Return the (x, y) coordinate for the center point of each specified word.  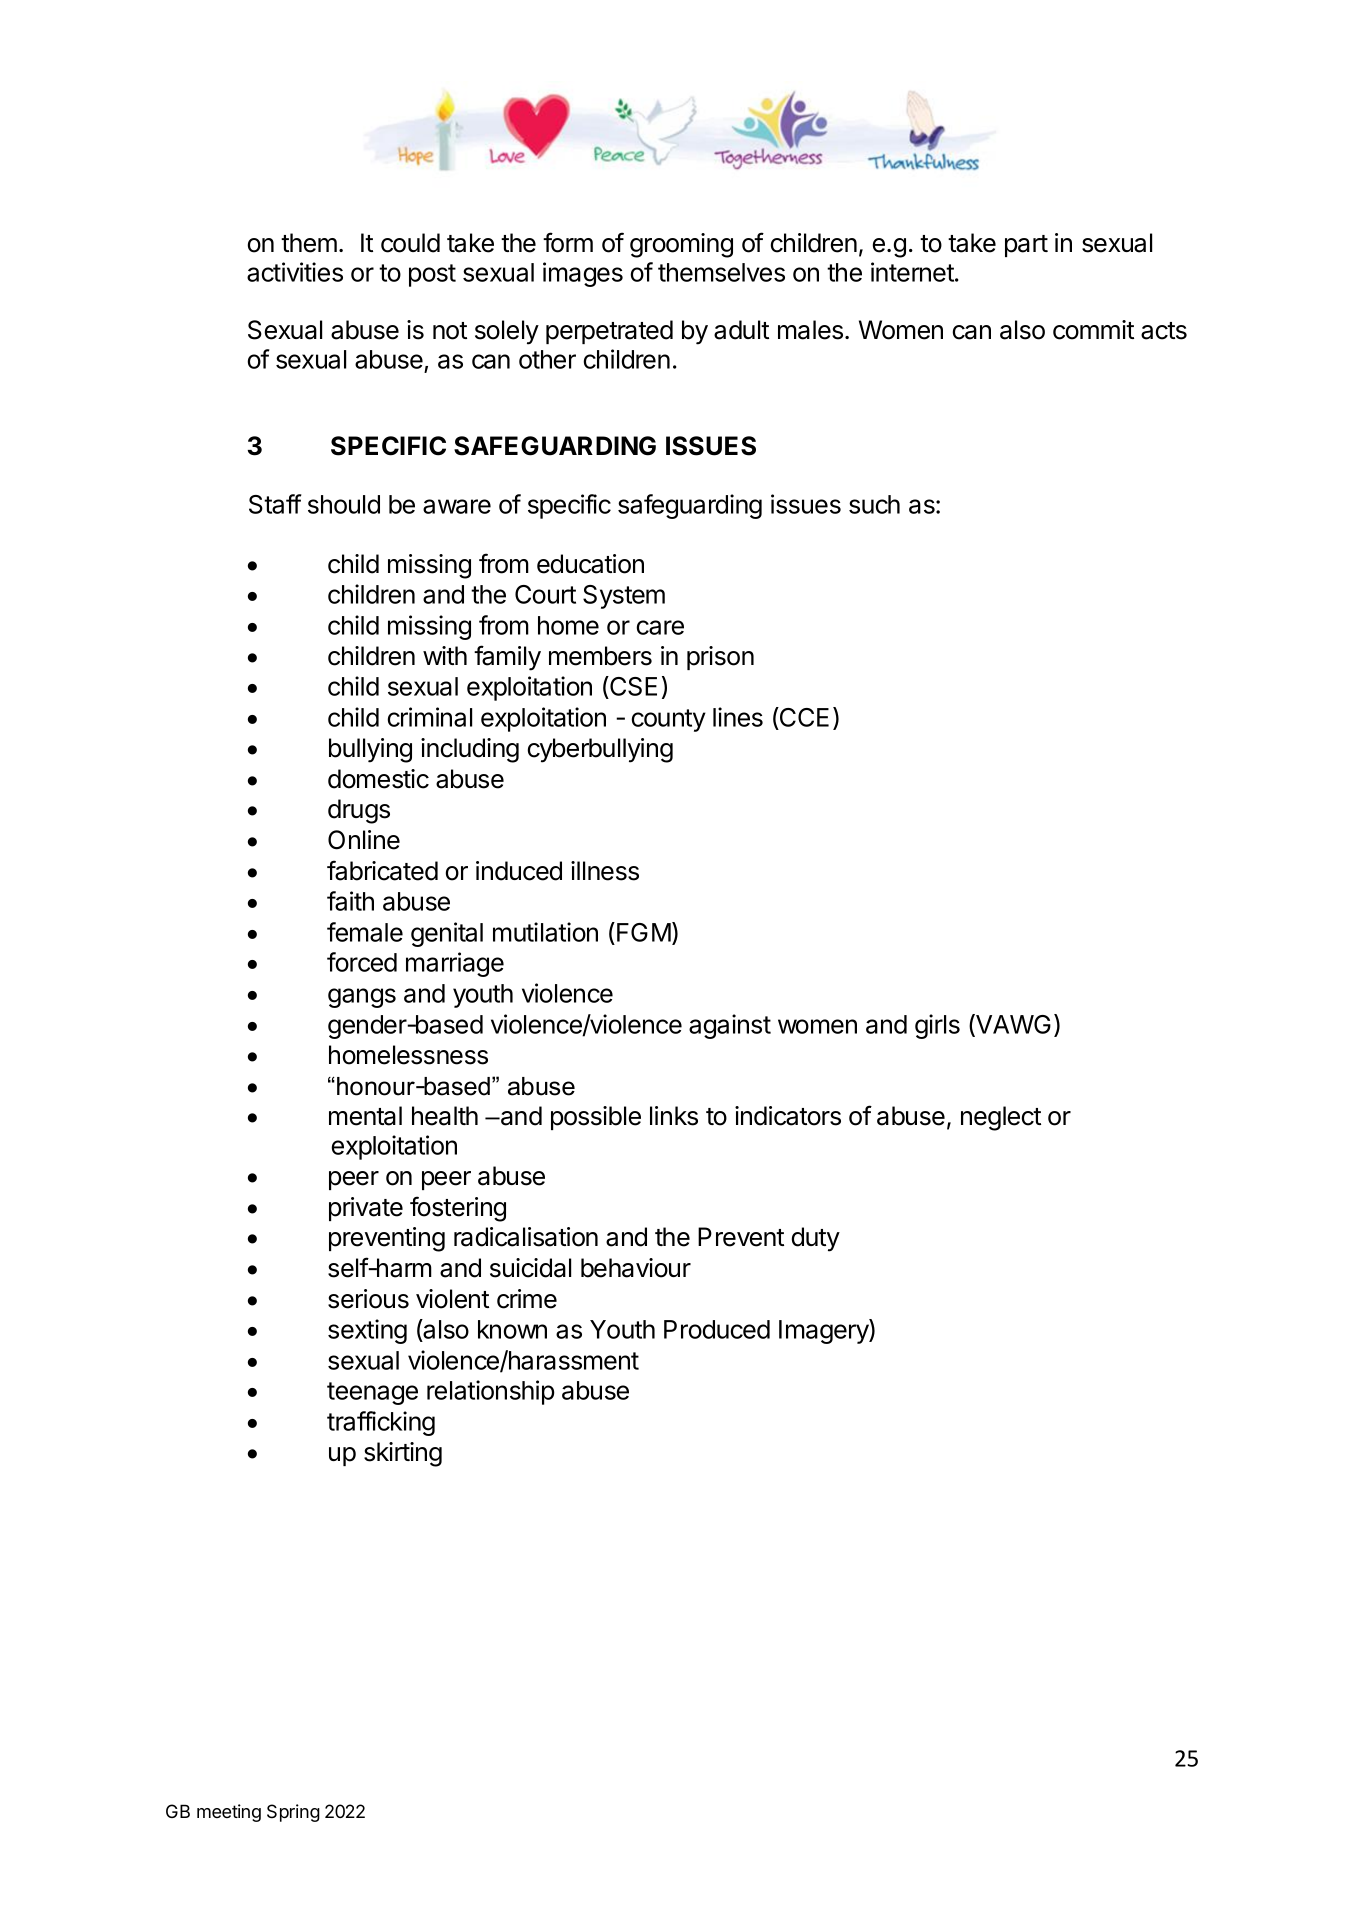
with (445, 655)
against (730, 1026)
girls (937, 1026)
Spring (293, 1813)
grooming (681, 245)
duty (816, 1239)
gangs (362, 998)
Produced (717, 1329)
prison (720, 658)
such (874, 504)
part (1026, 246)
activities (295, 272)
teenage (372, 1393)
